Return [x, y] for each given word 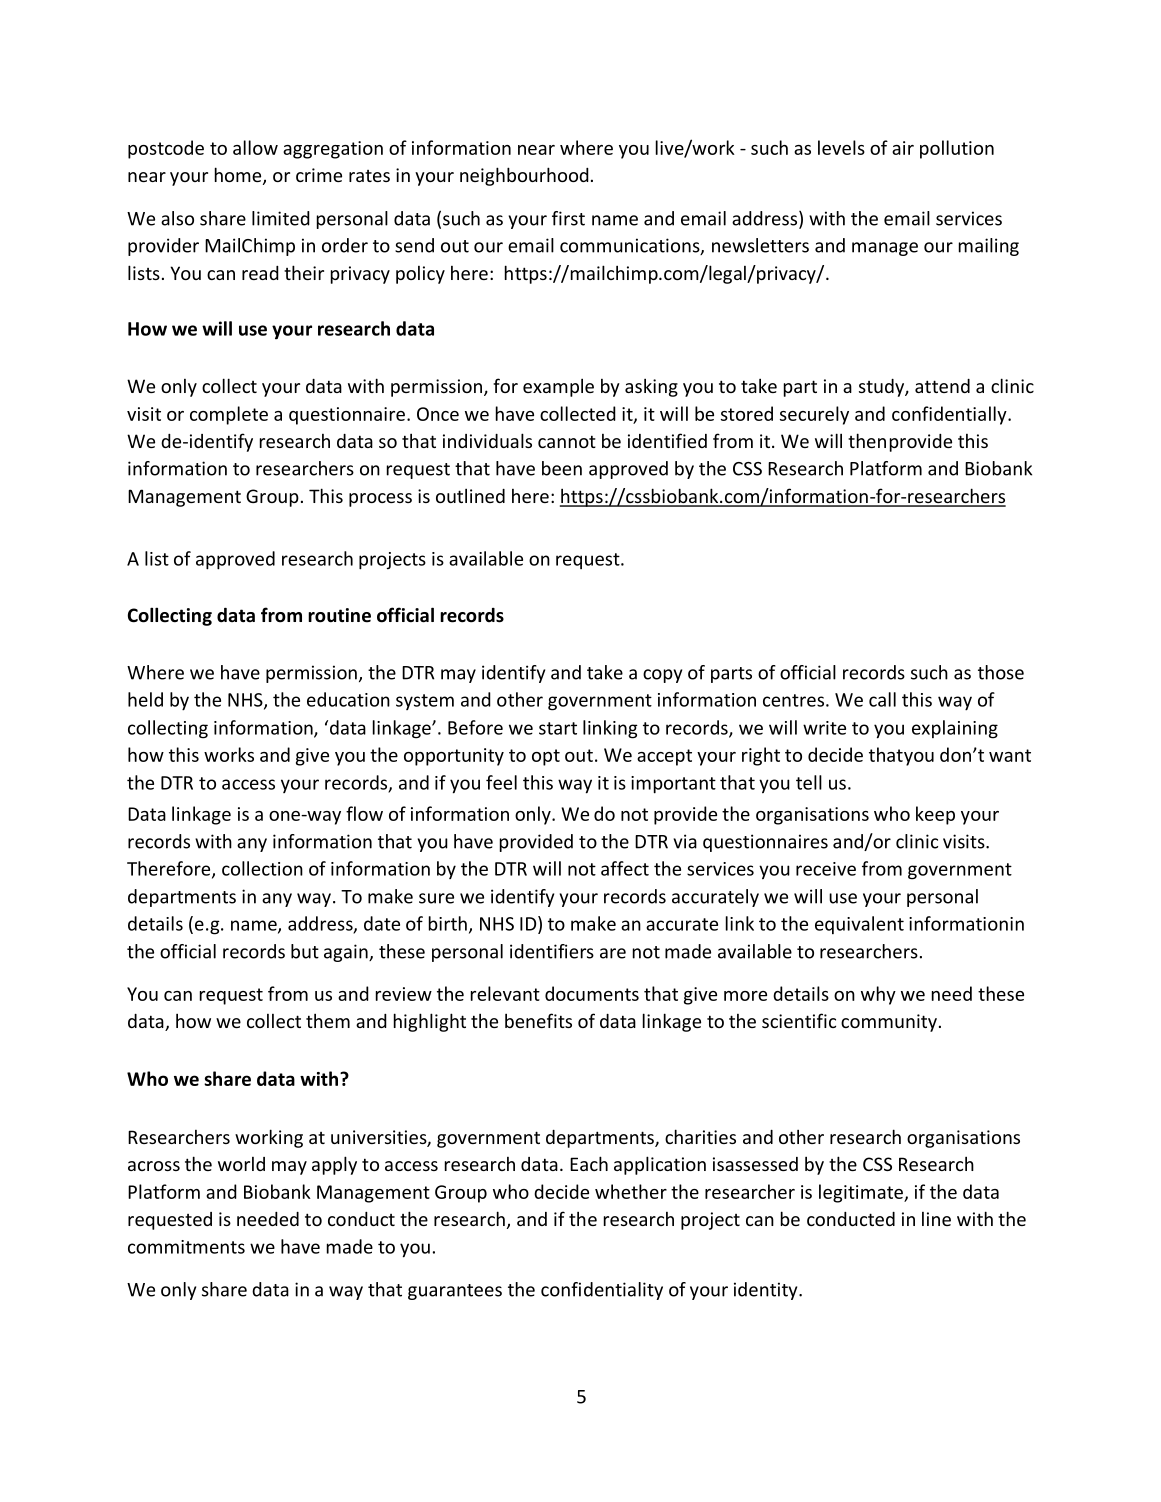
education [348, 699]
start [558, 728]
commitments [186, 1247]
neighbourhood [524, 176]
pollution [957, 149]
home [239, 176]
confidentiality [602, 1291]
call [882, 699]
